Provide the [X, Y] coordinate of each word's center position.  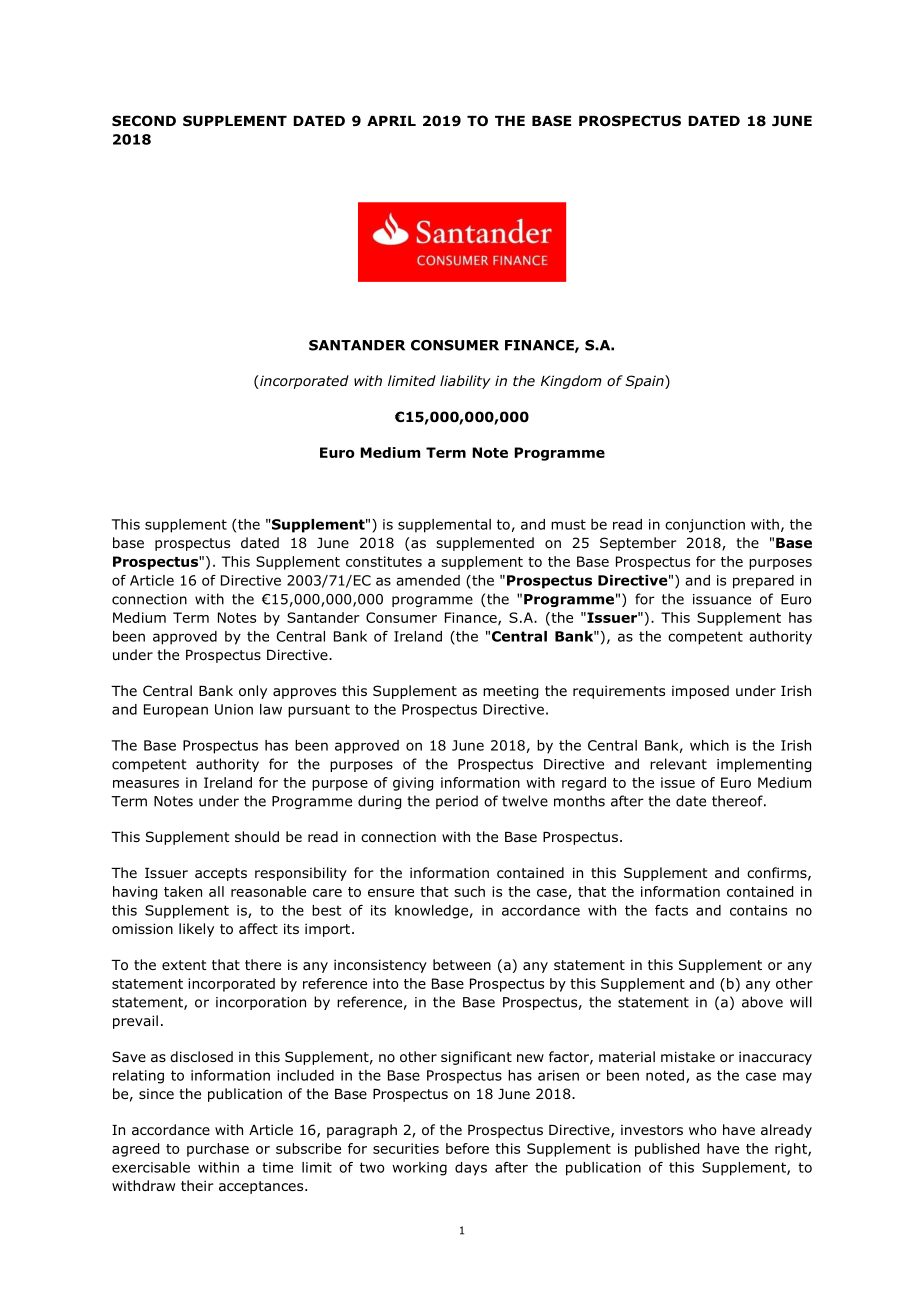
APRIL [391, 121]
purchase [218, 1150]
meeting [510, 692]
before [467, 1148]
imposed [700, 692]
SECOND [144, 121]
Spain [645, 382]
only [253, 692]
